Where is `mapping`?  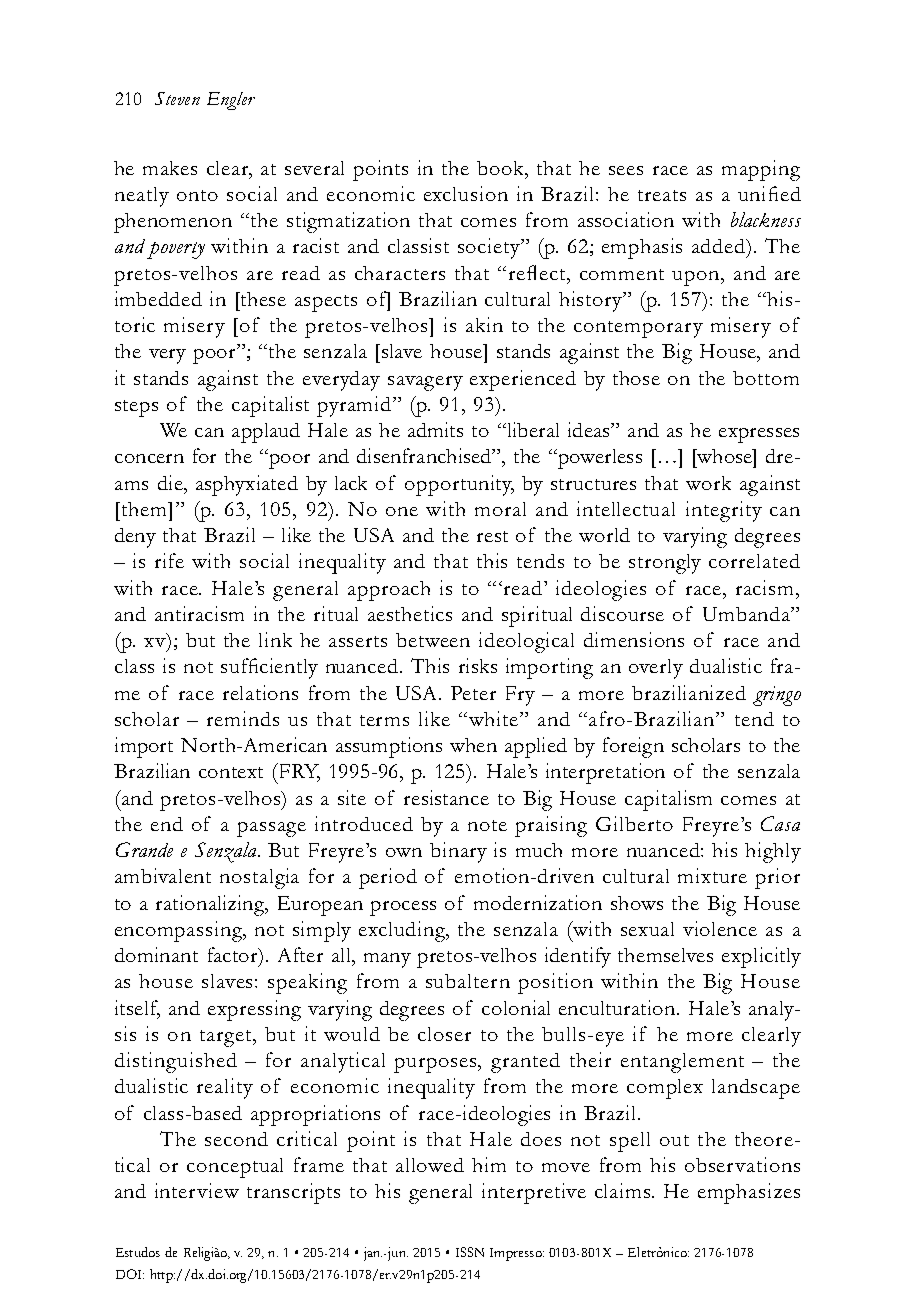 mapping is located at coordinates (761, 170).
